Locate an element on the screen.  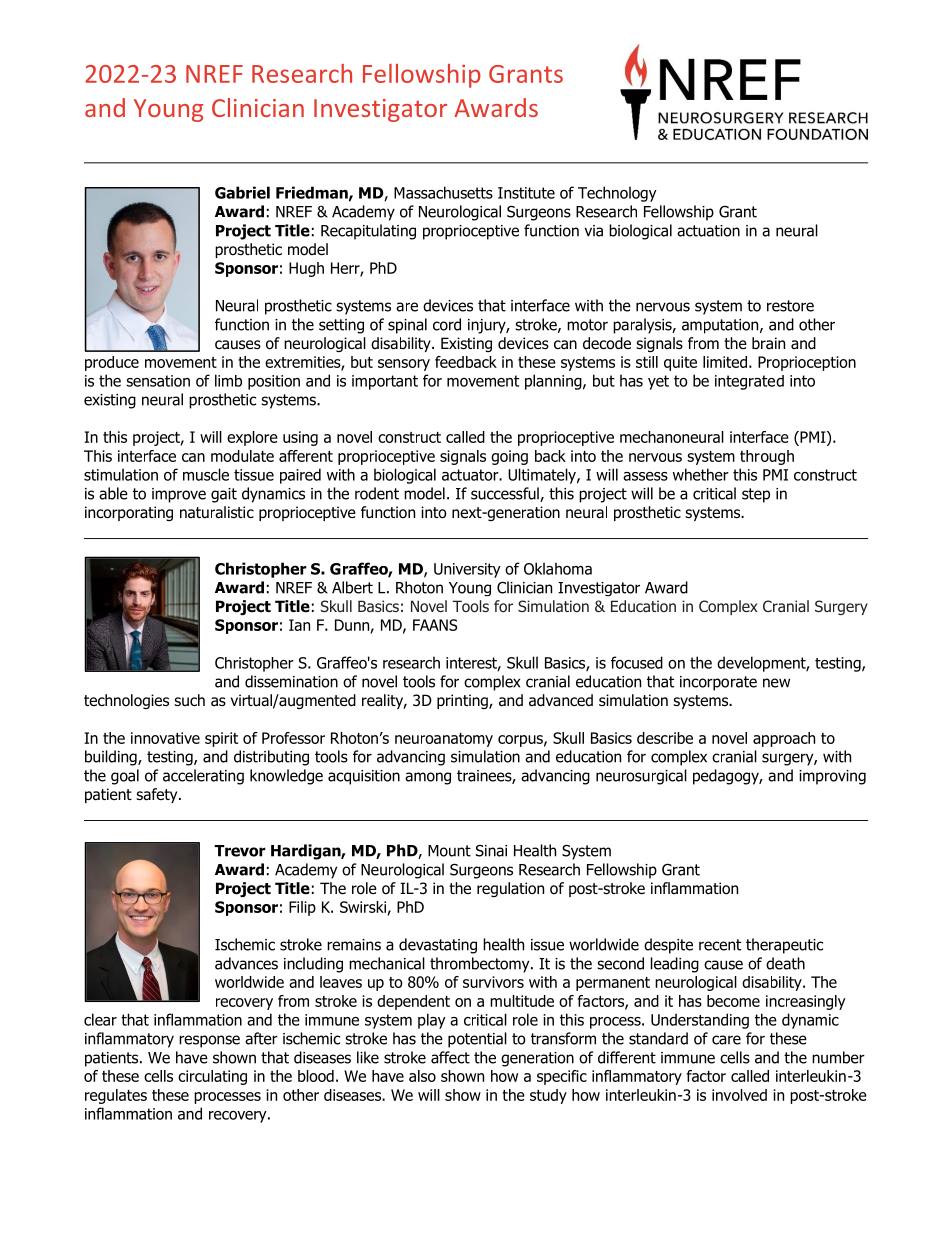
circulating is located at coordinates (212, 1077).
